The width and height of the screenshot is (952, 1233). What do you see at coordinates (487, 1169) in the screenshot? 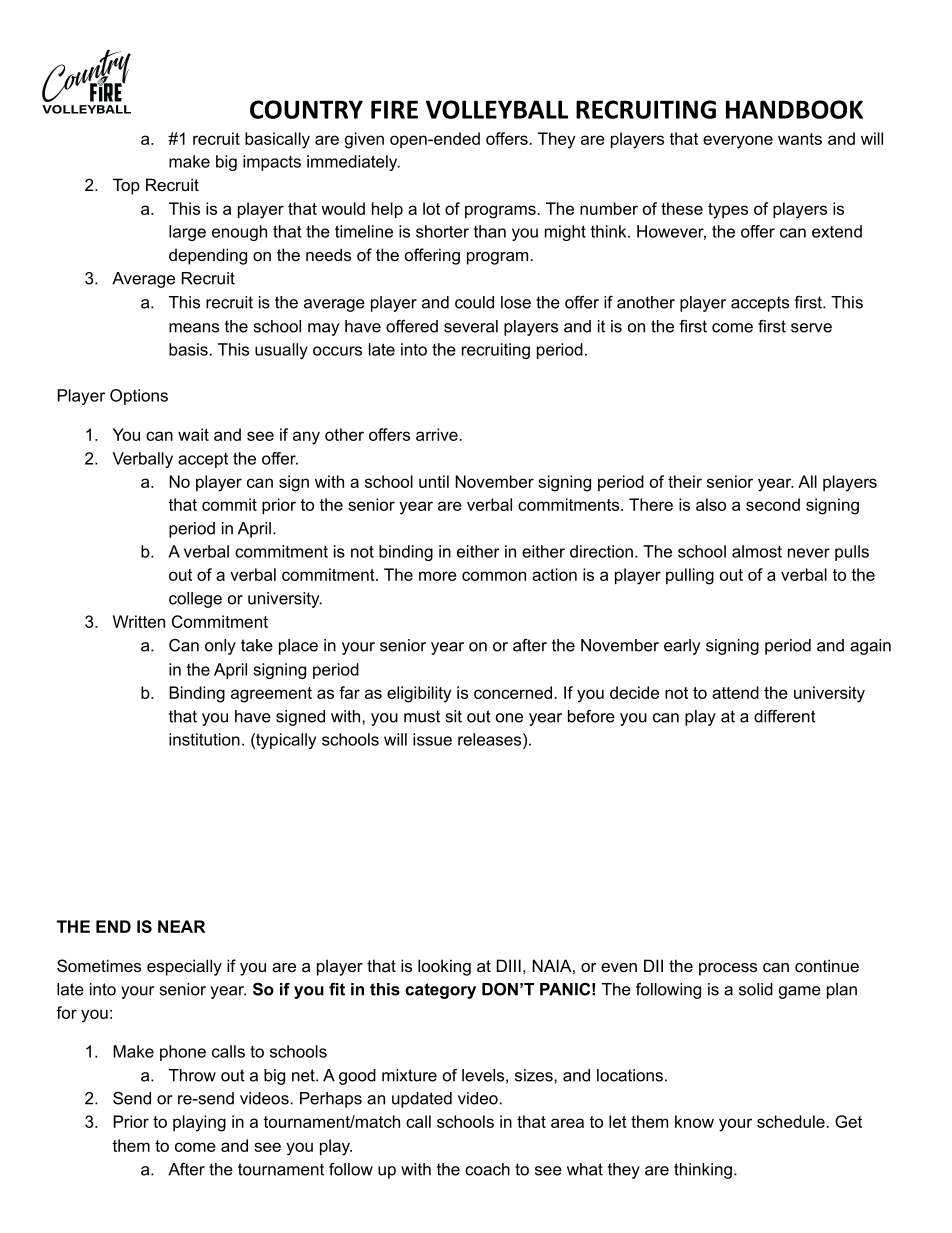
I see `coach` at bounding box center [487, 1169].
